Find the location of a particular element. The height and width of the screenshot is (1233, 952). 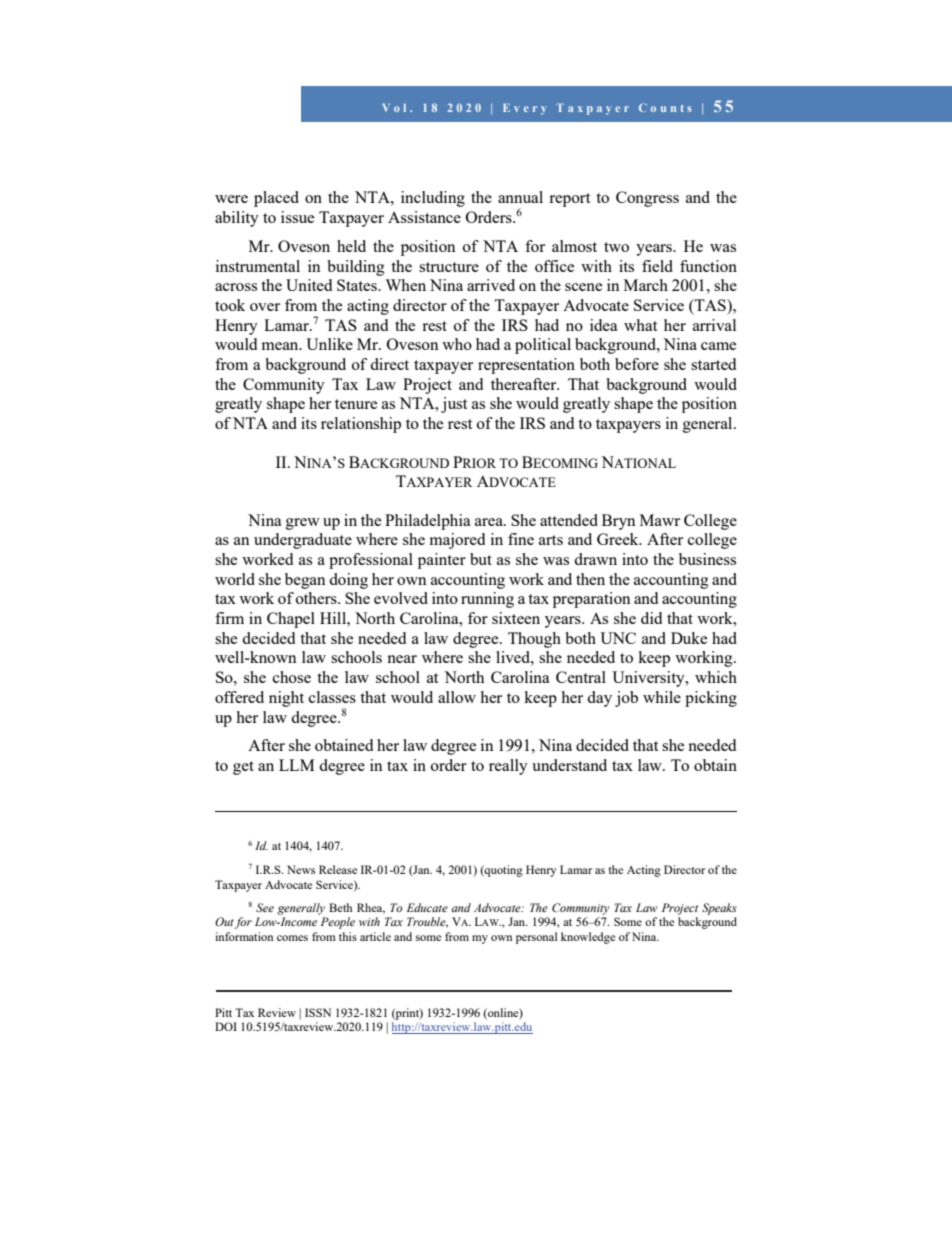

undergraduate is located at coordinates (303, 541).
